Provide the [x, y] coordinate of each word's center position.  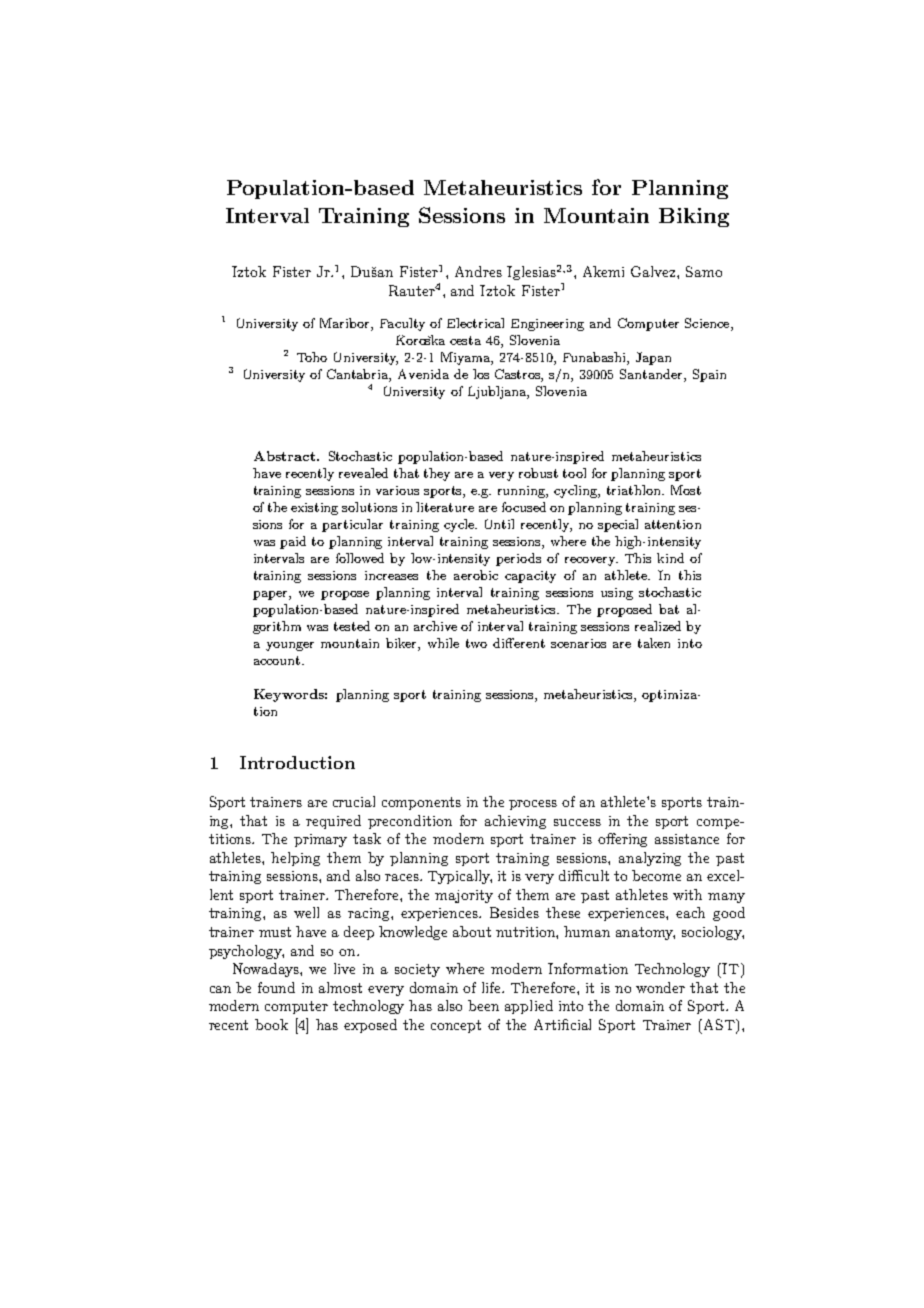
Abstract [286, 456]
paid [293, 542]
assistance [687, 839]
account [278, 660]
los [481, 374]
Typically [460, 877]
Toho [312, 357]
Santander [652, 375]
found [276, 987]
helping [295, 859]
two [476, 643]
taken [654, 643]
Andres [478, 271]
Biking [694, 217]
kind [670, 558]
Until [499, 524]
